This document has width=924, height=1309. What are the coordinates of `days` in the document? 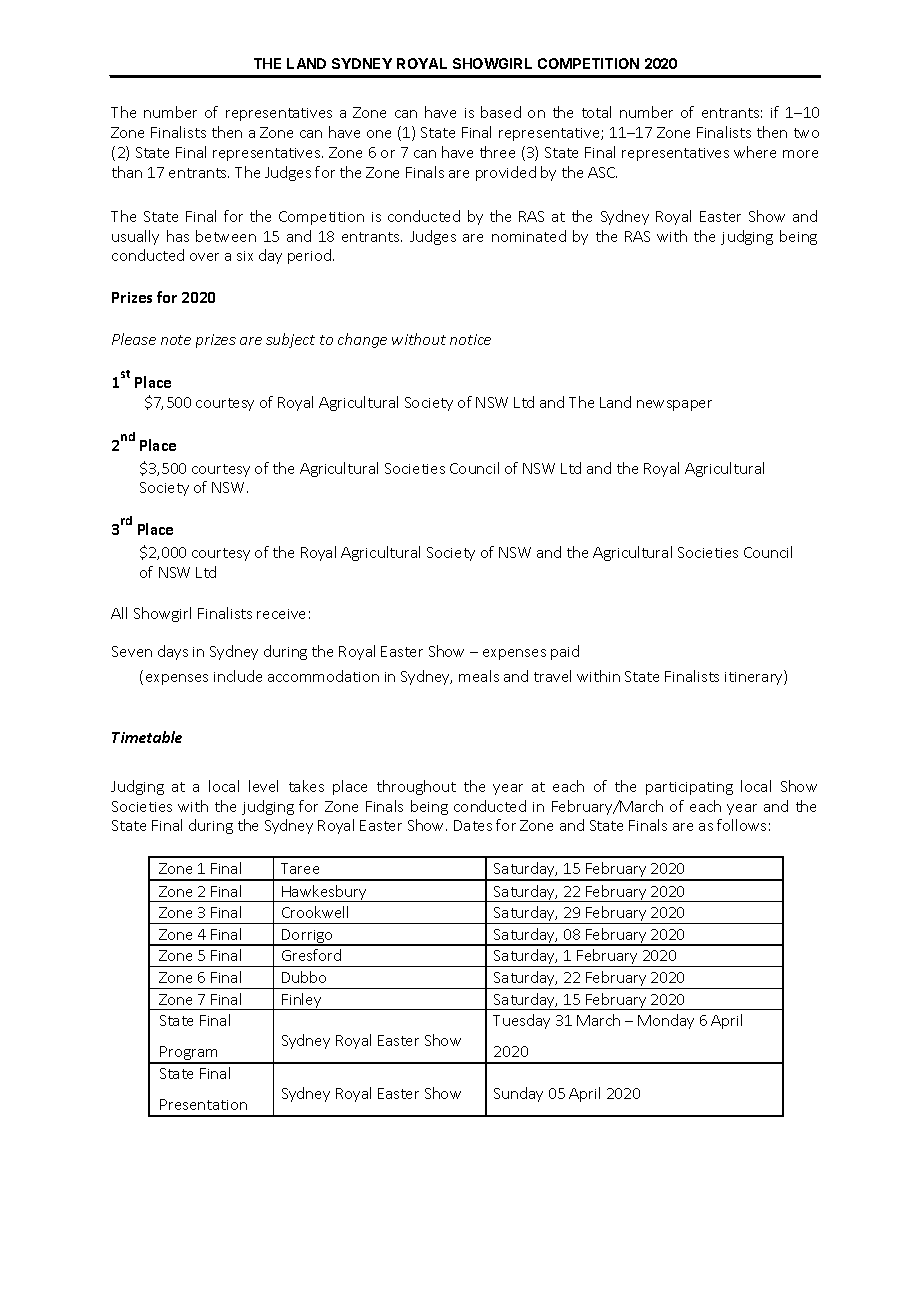 It's located at (173, 652).
